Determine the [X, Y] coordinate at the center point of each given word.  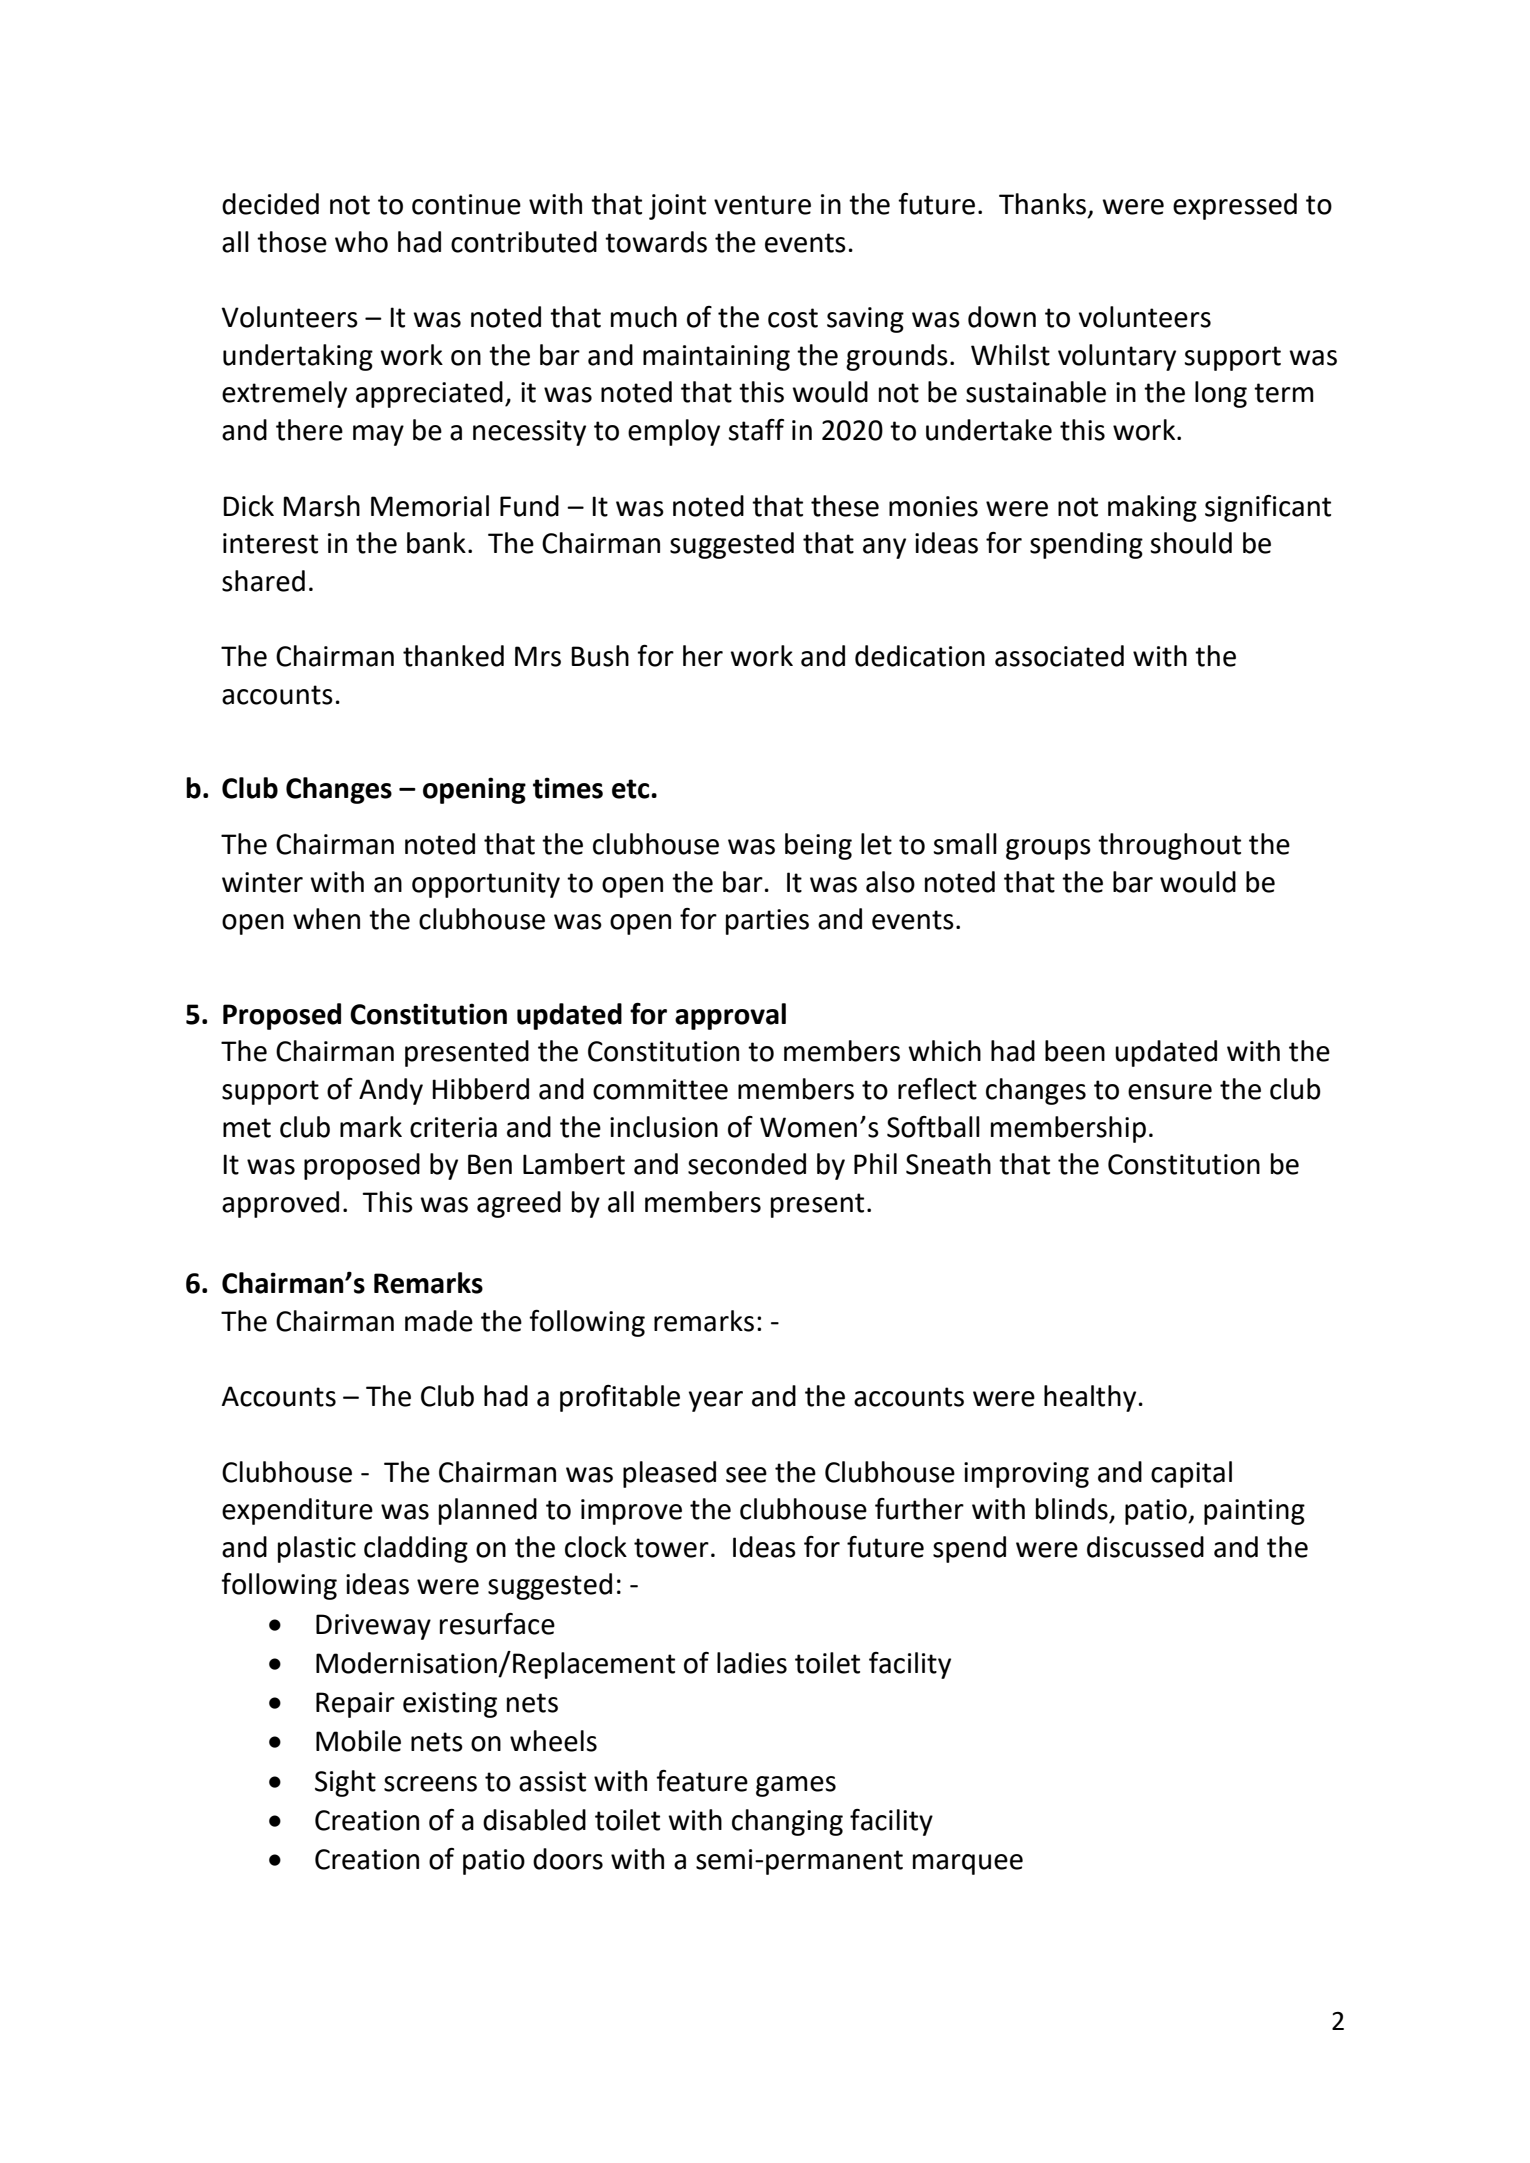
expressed [1235, 206]
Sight [345, 1783]
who [361, 242]
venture [762, 205]
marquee [968, 1864]
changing [787, 1822]
